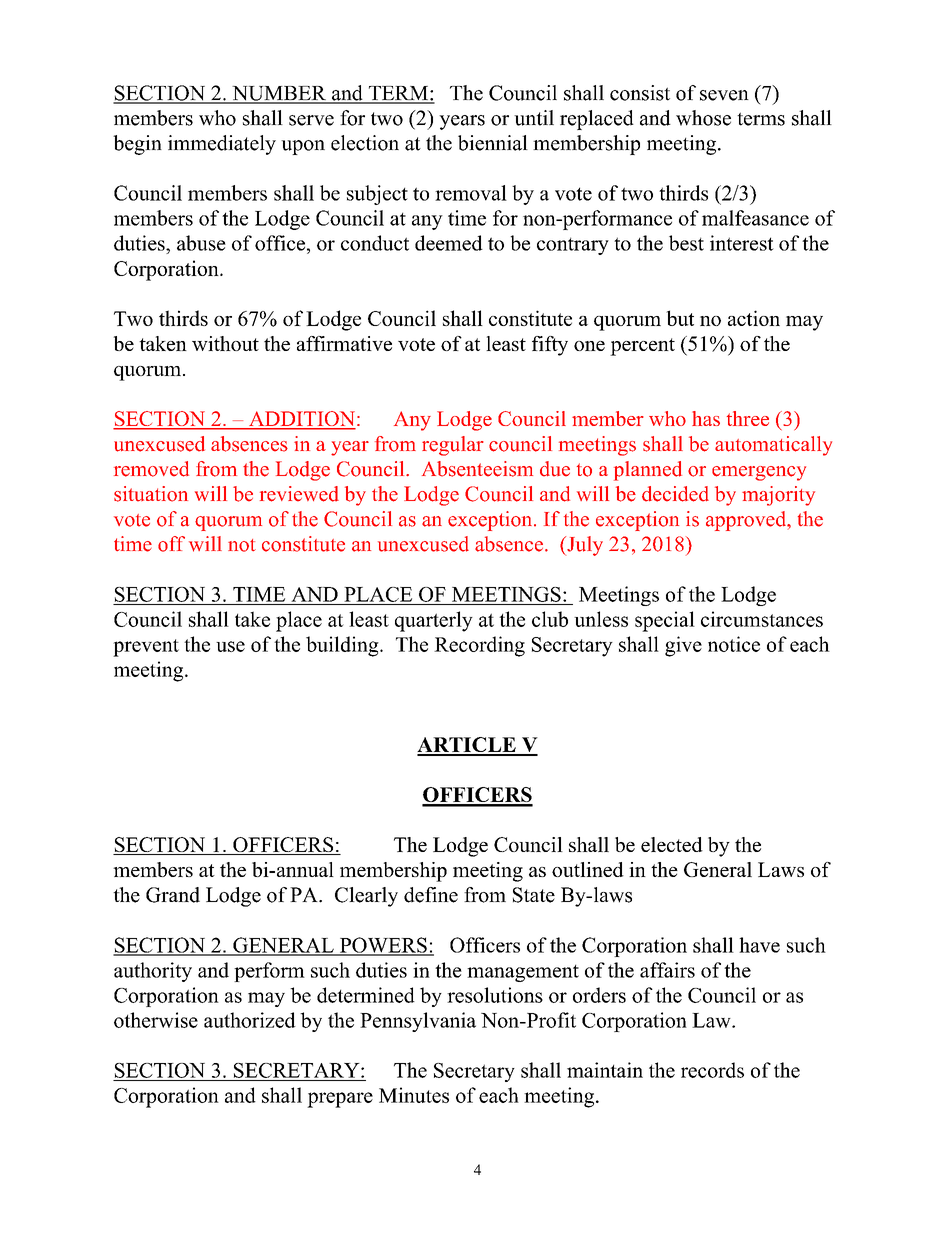  I want to click on Minutes, so click(414, 1095).
